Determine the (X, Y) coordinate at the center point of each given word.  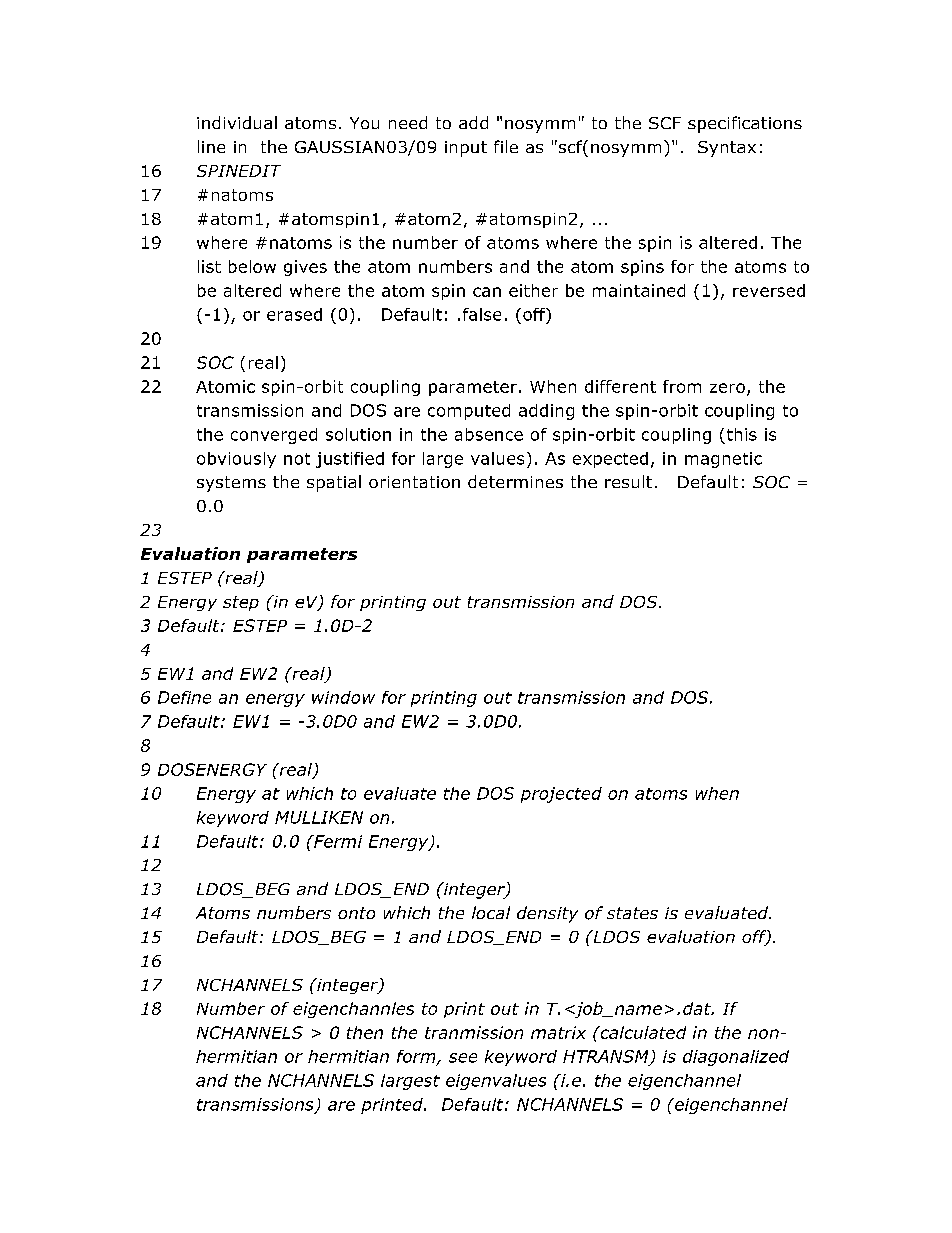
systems (231, 484)
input (466, 149)
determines (515, 481)
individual (237, 122)
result (628, 481)
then (365, 1032)
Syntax (727, 149)
